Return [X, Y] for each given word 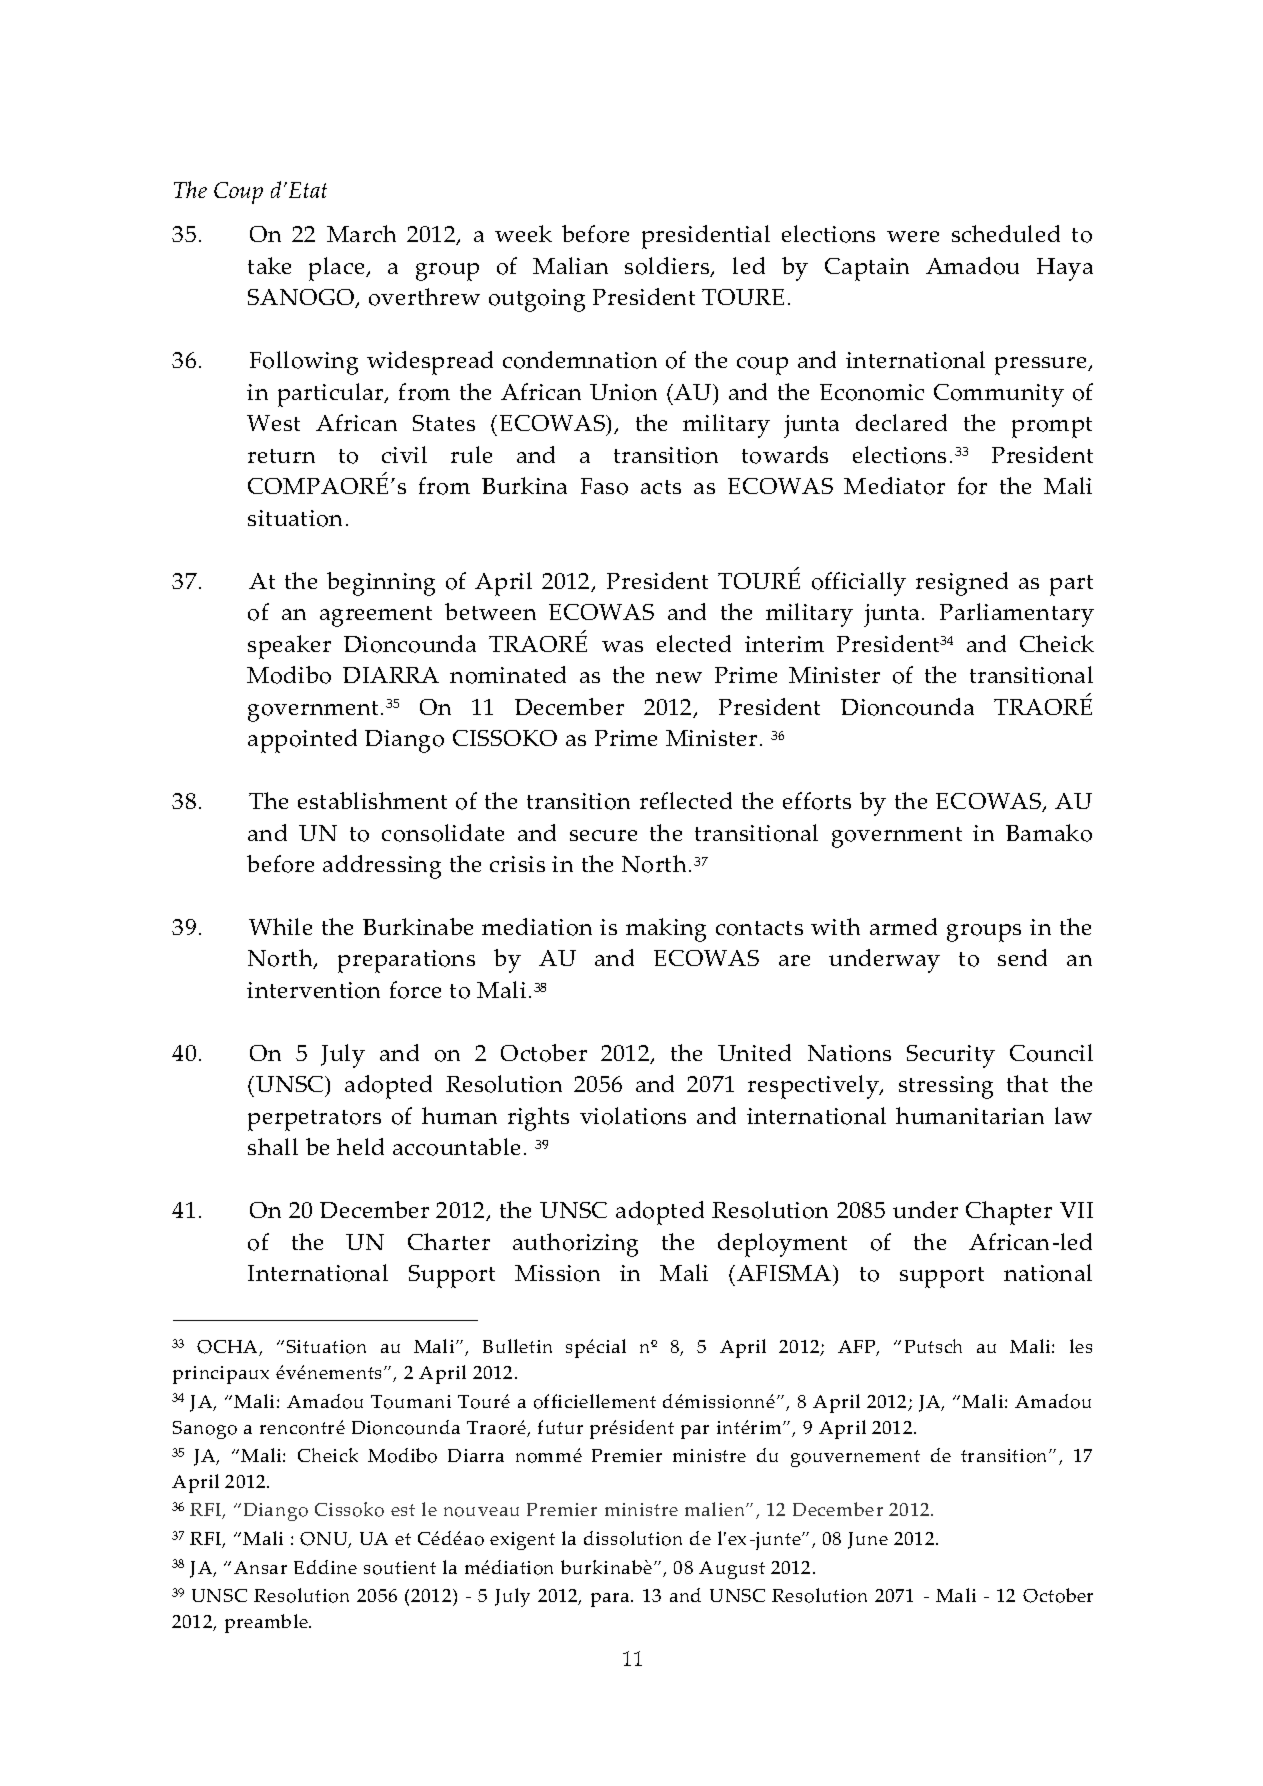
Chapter [1009, 1213]
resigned [962, 584]
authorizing [575, 1245]
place [338, 269]
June [868, 1540]
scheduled [1006, 233]
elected [694, 643]
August [732, 1570]
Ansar [260, 1567]
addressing [382, 867]
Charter [449, 1241]
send [1022, 957]
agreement [376, 616]
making [666, 930]
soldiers [668, 267]
